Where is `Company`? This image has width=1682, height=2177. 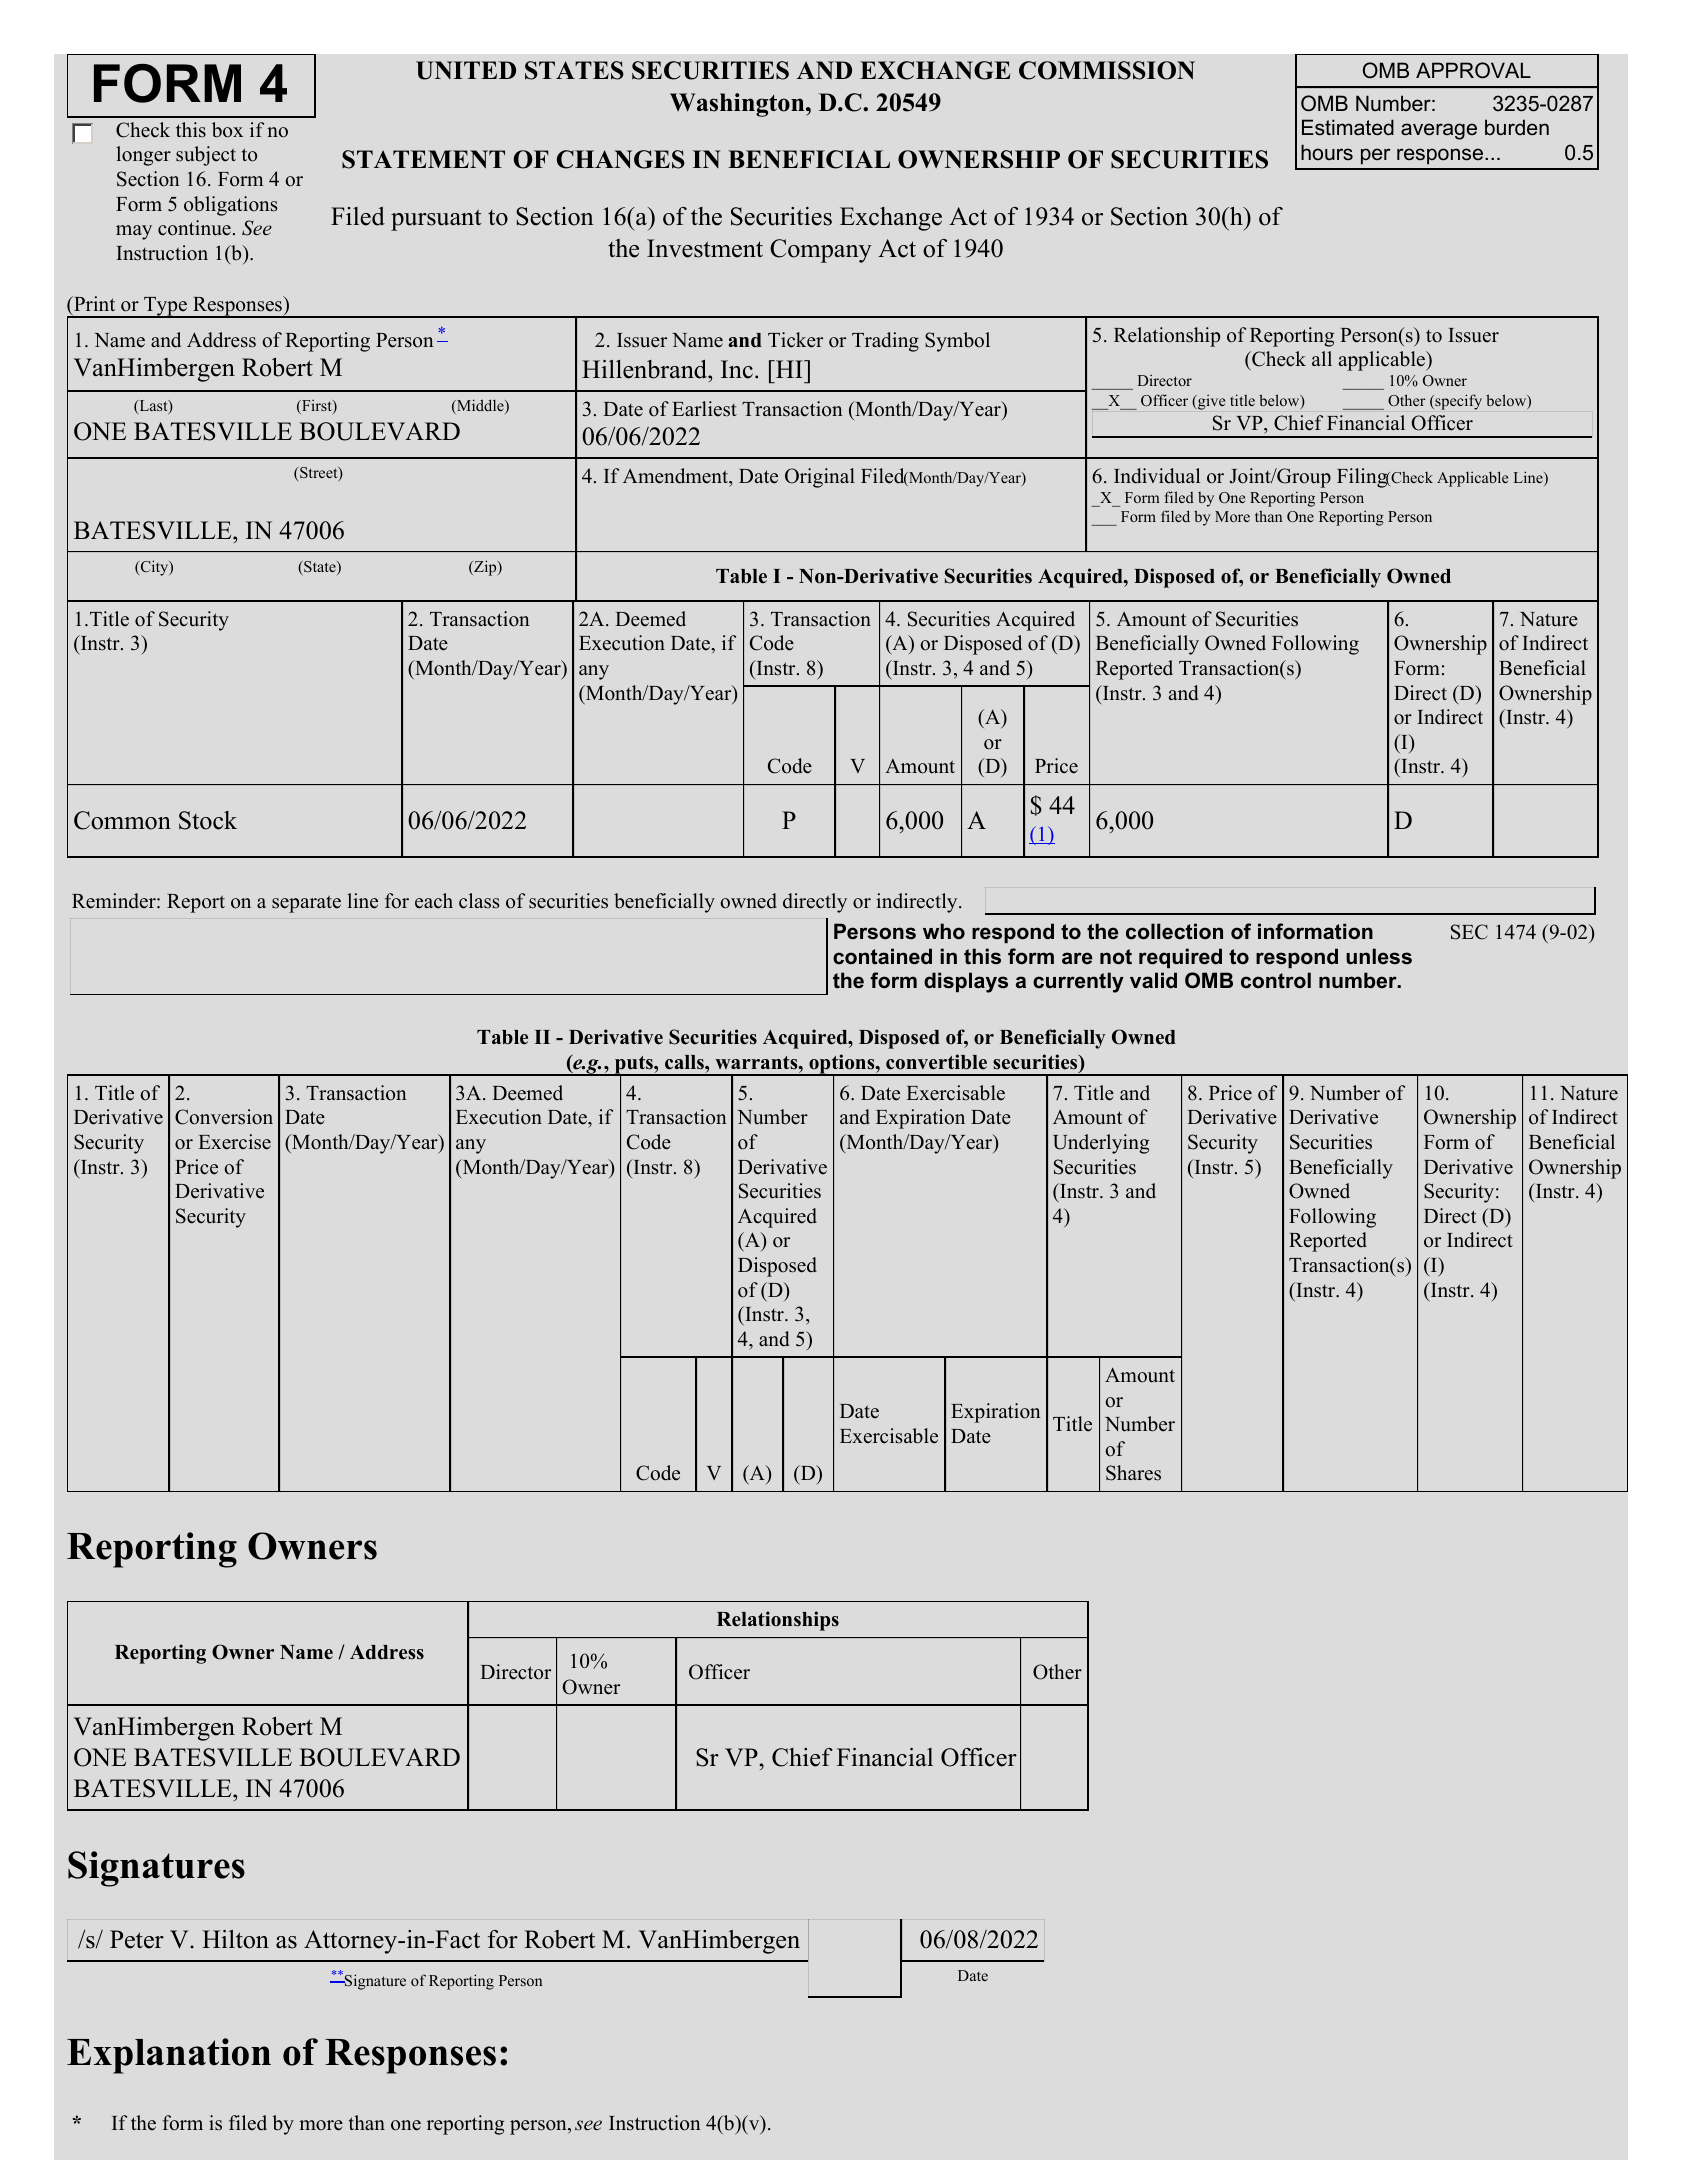 Company is located at coordinates (821, 251).
